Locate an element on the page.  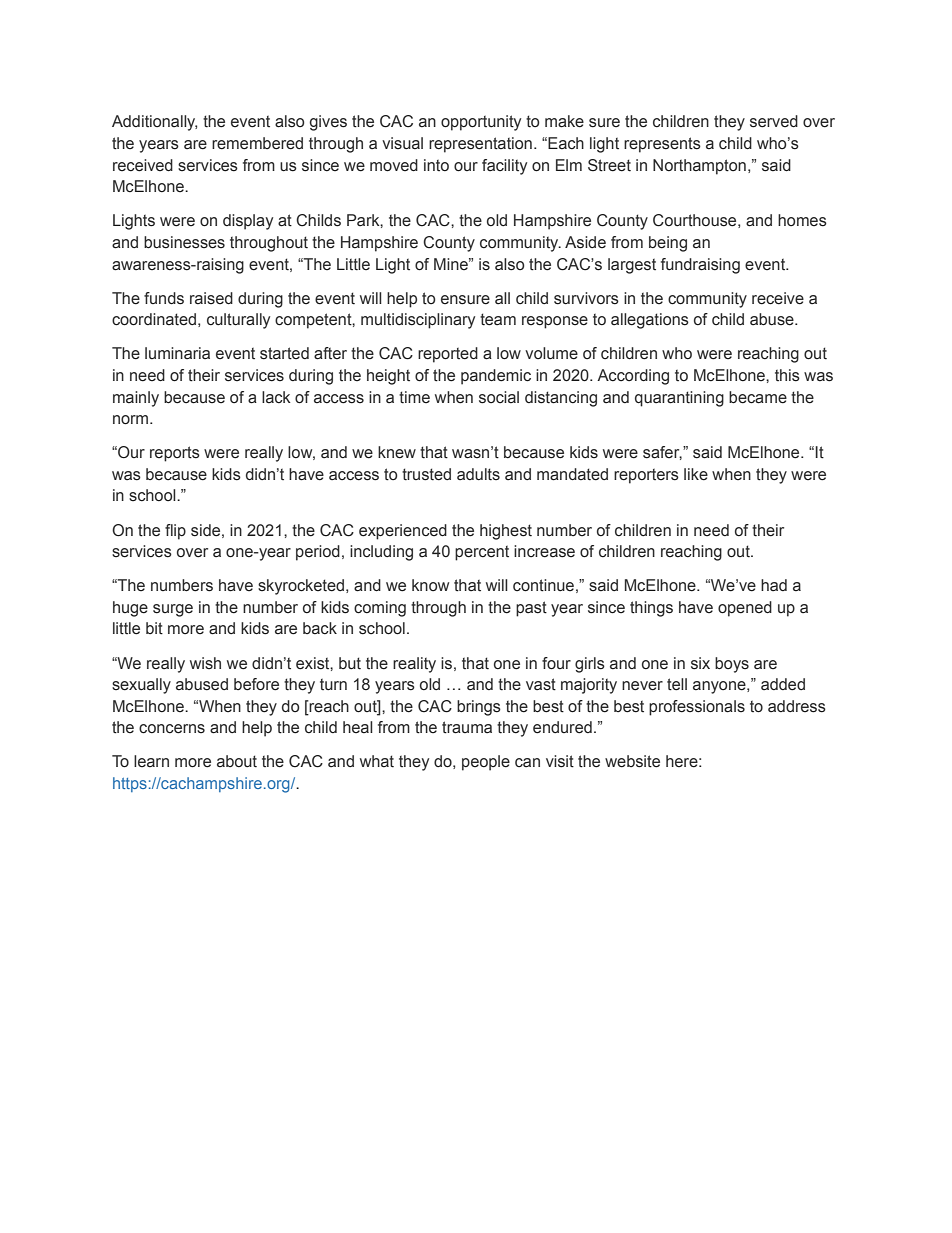
reports is located at coordinates (175, 454).
